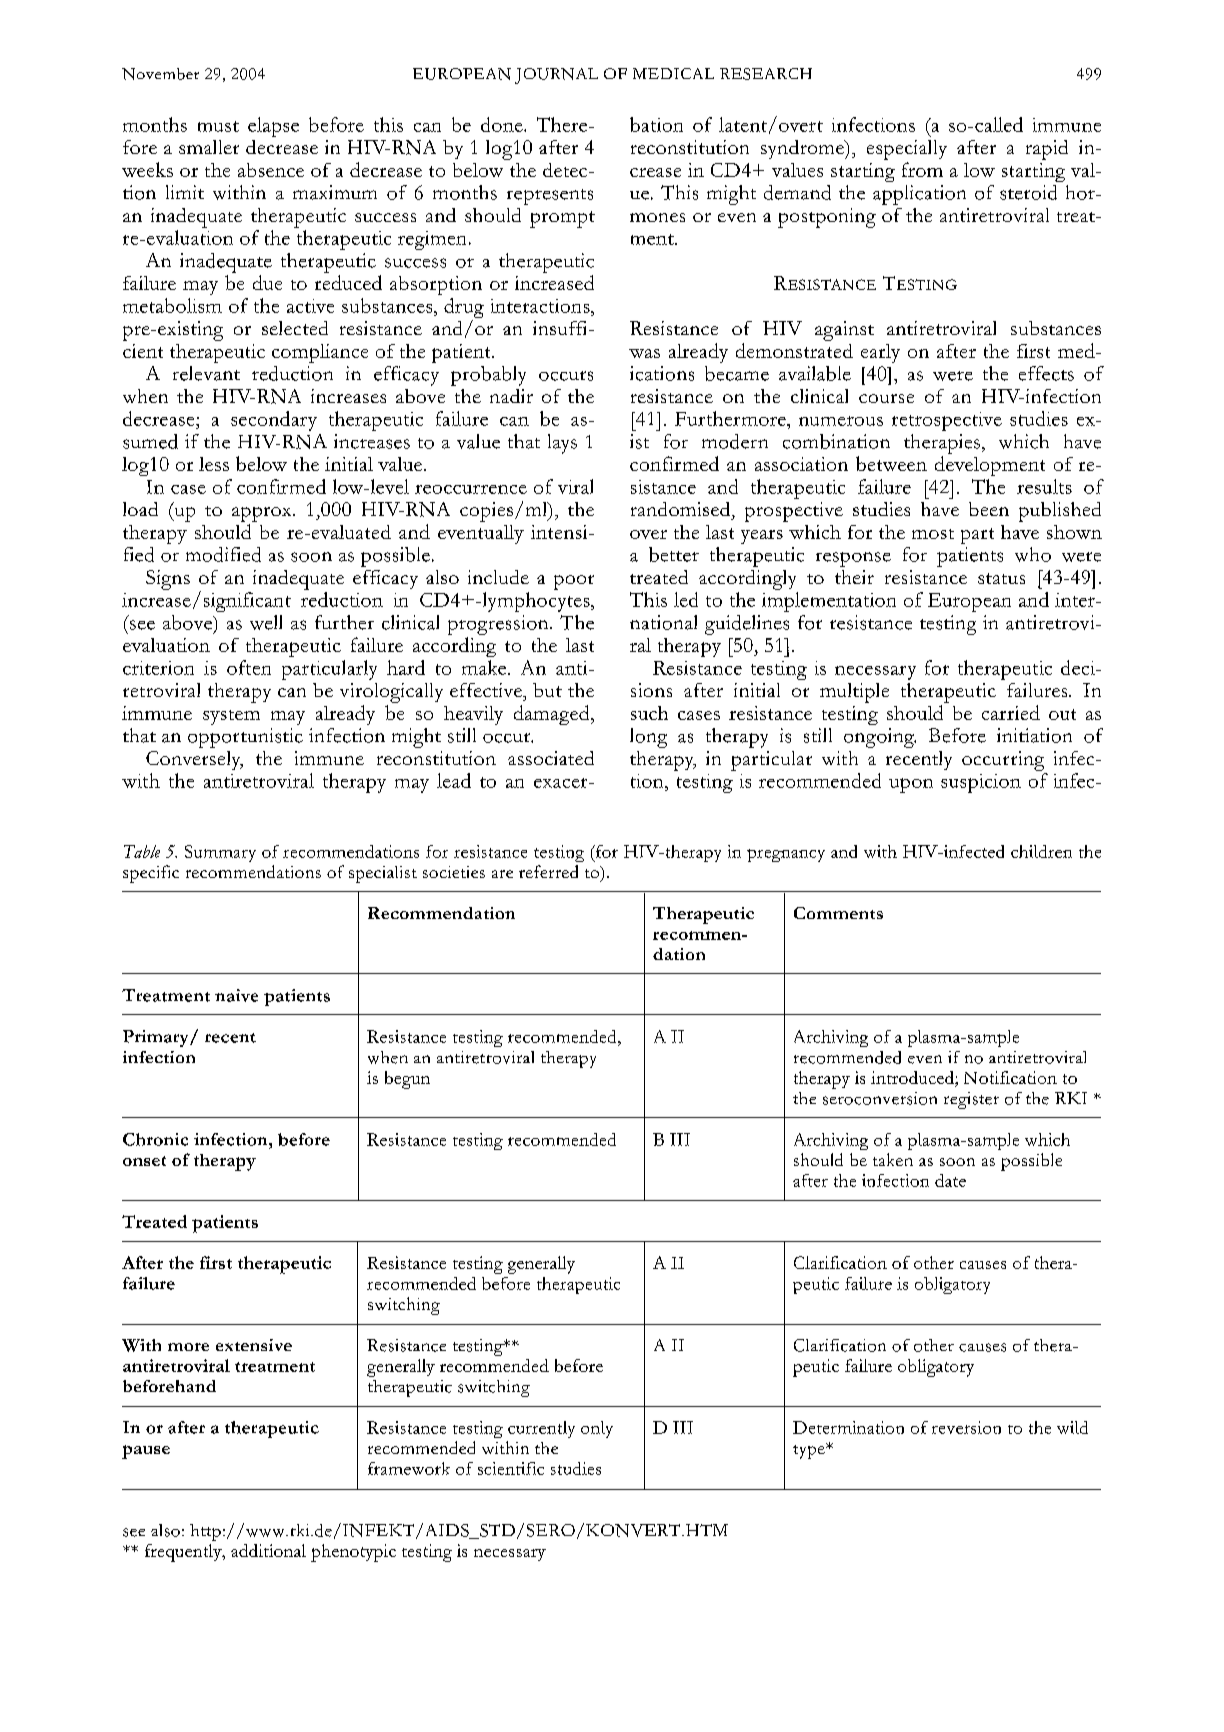 Image resolution: width=1224 pixels, height=1732 pixels. I want to click on status, so click(1001, 578).
